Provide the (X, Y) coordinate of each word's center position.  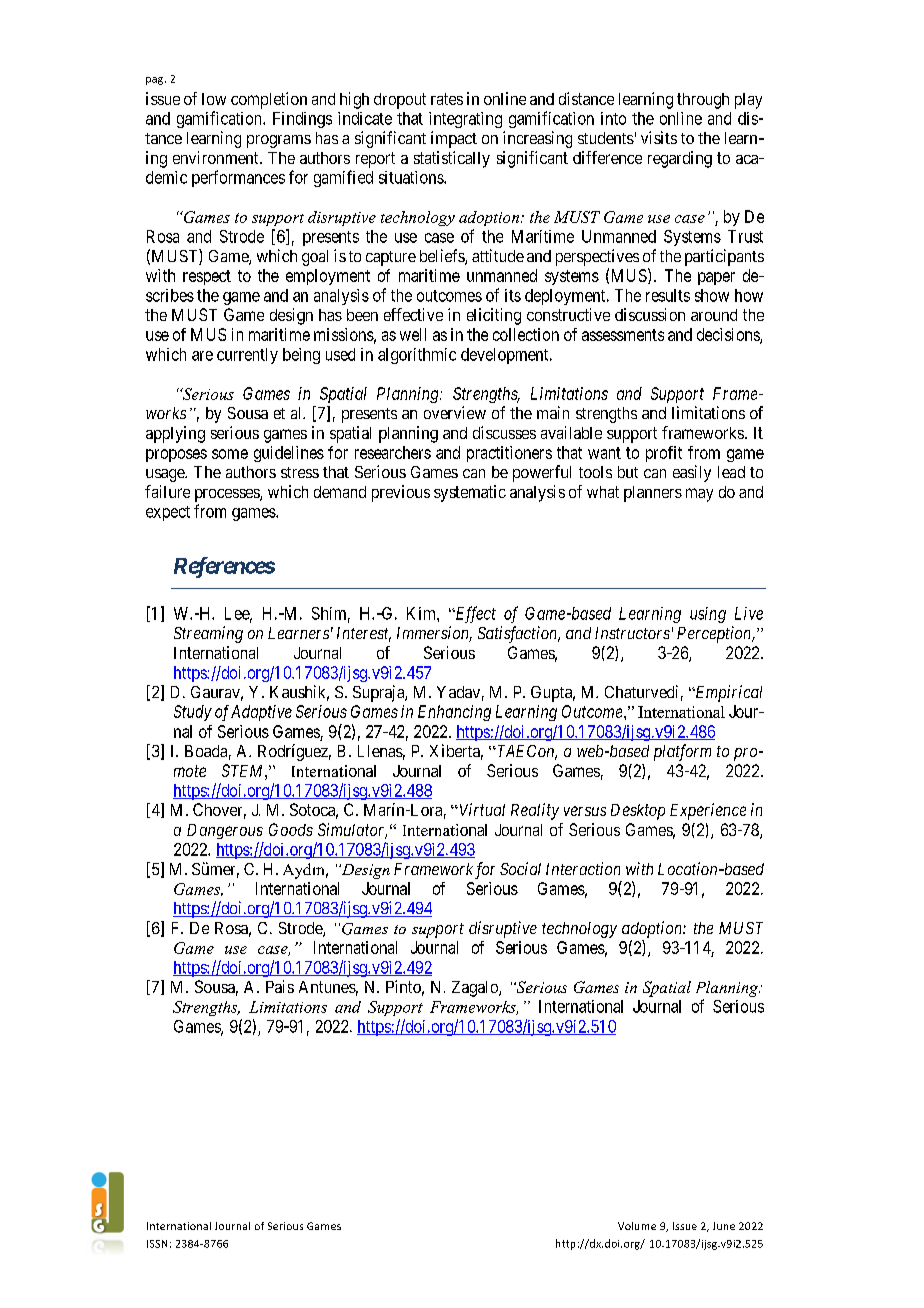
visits (659, 137)
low (214, 99)
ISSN (157, 1244)
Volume (637, 1226)
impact (454, 139)
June (724, 1226)
